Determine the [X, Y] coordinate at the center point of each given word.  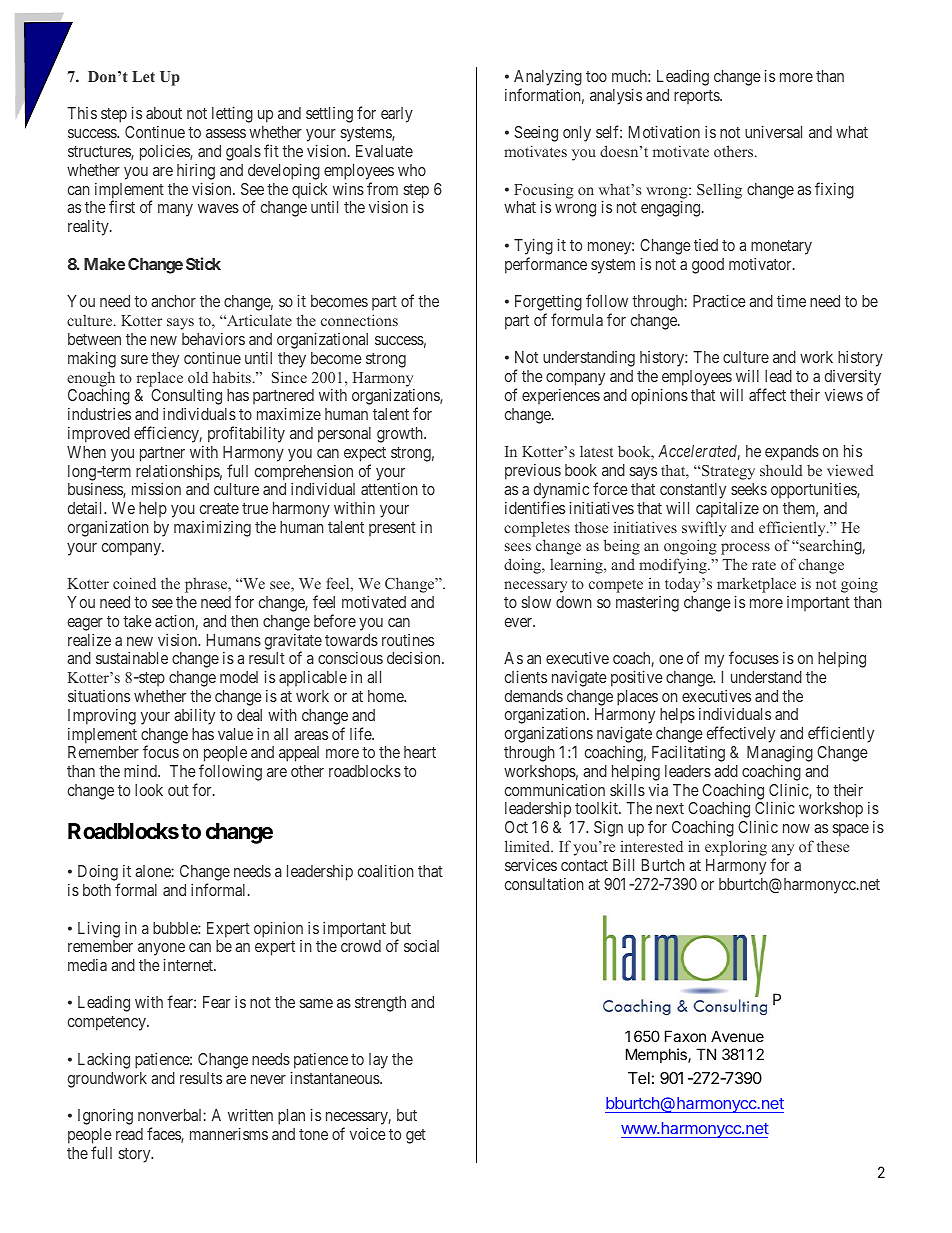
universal [773, 131]
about [164, 113]
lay [378, 1061]
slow [536, 602]
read [129, 1134]
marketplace [756, 585]
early [397, 115]
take [137, 621]
